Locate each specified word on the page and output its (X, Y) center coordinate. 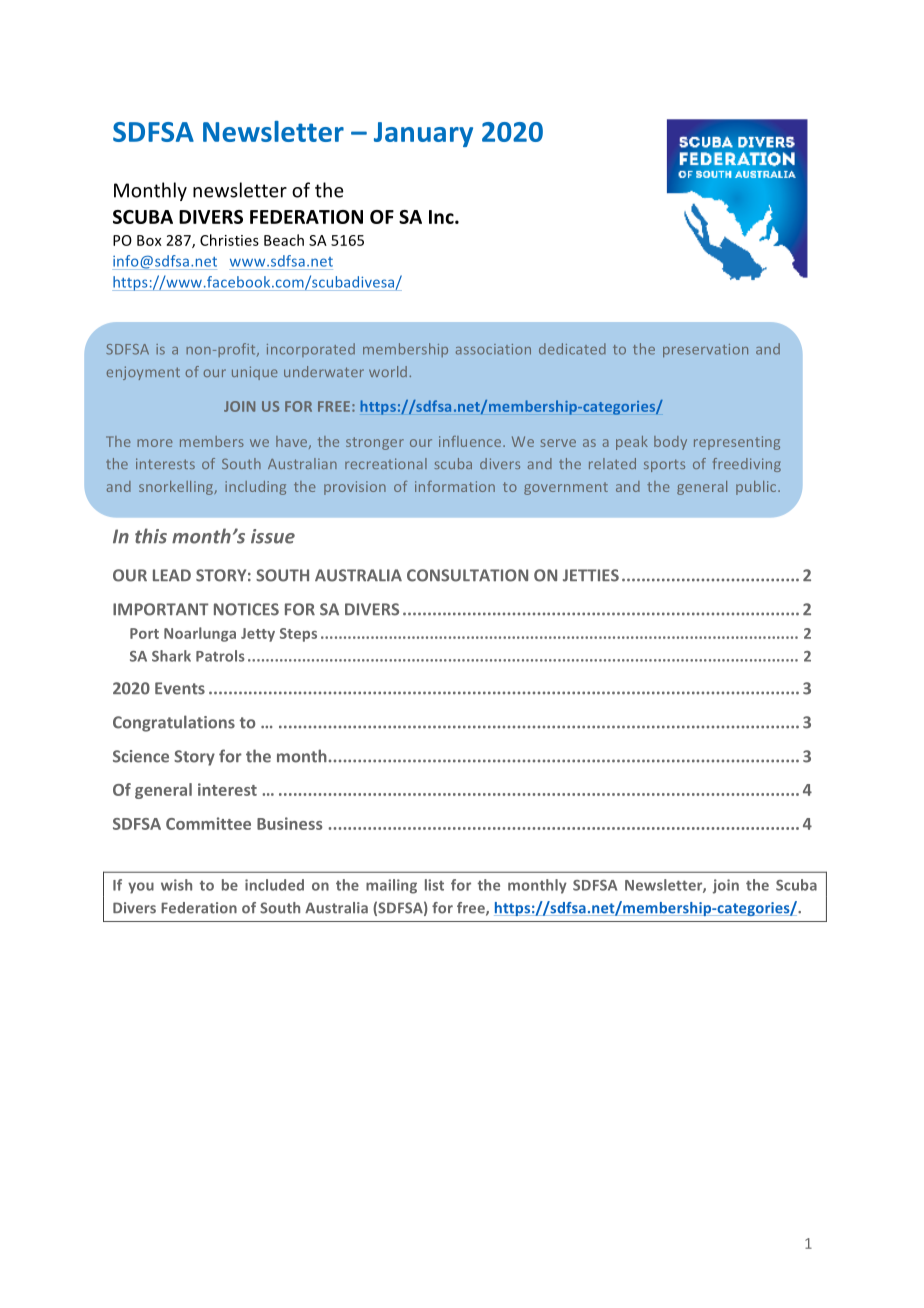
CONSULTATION (467, 575)
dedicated (572, 349)
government (566, 488)
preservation (705, 350)
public (757, 488)
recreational (386, 463)
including (255, 488)
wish (176, 885)
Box (149, 240)
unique (255, 373)
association (493, 349)
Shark (171, 656)
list (434, 885)
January (423, 134)
